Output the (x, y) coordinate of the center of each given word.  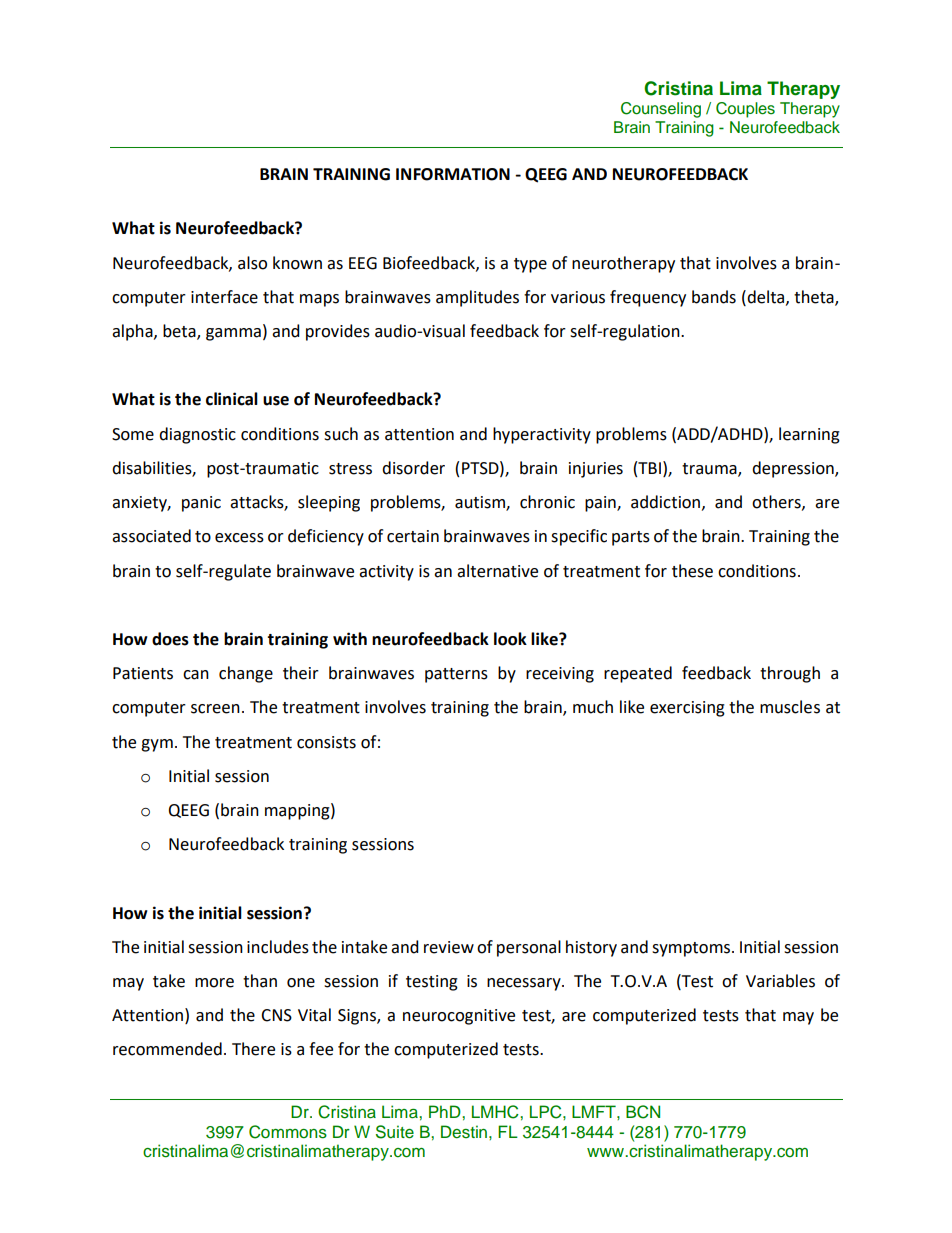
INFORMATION (453, 174)
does (170, 639)
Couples (745, 110)
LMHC (496, 1112)
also (252, 263)
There (253, 1049)
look (510, 639)
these (692, 571)
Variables (780, 981)
